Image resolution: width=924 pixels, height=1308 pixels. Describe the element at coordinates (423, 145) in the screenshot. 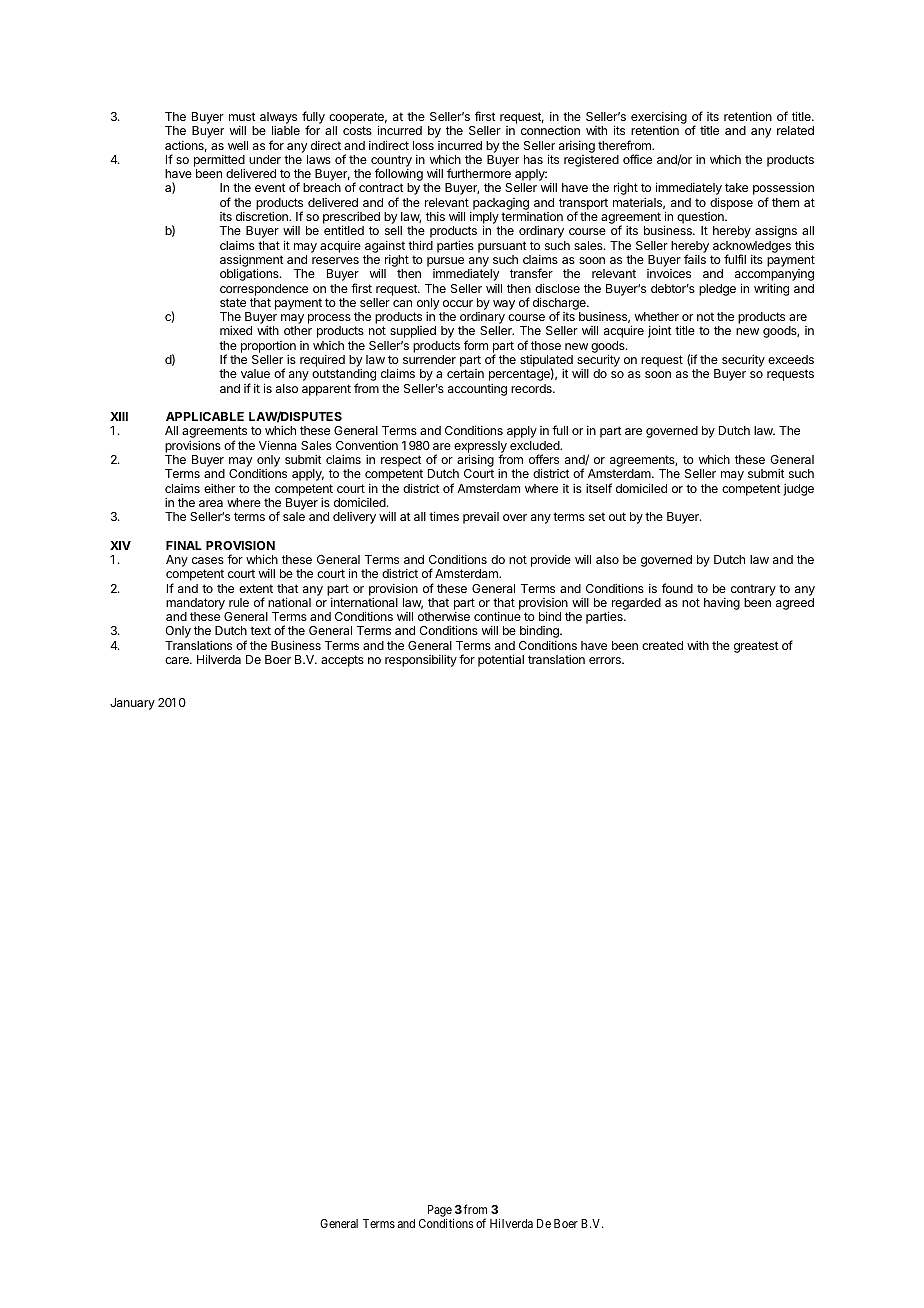

I see `loss` at that location.
